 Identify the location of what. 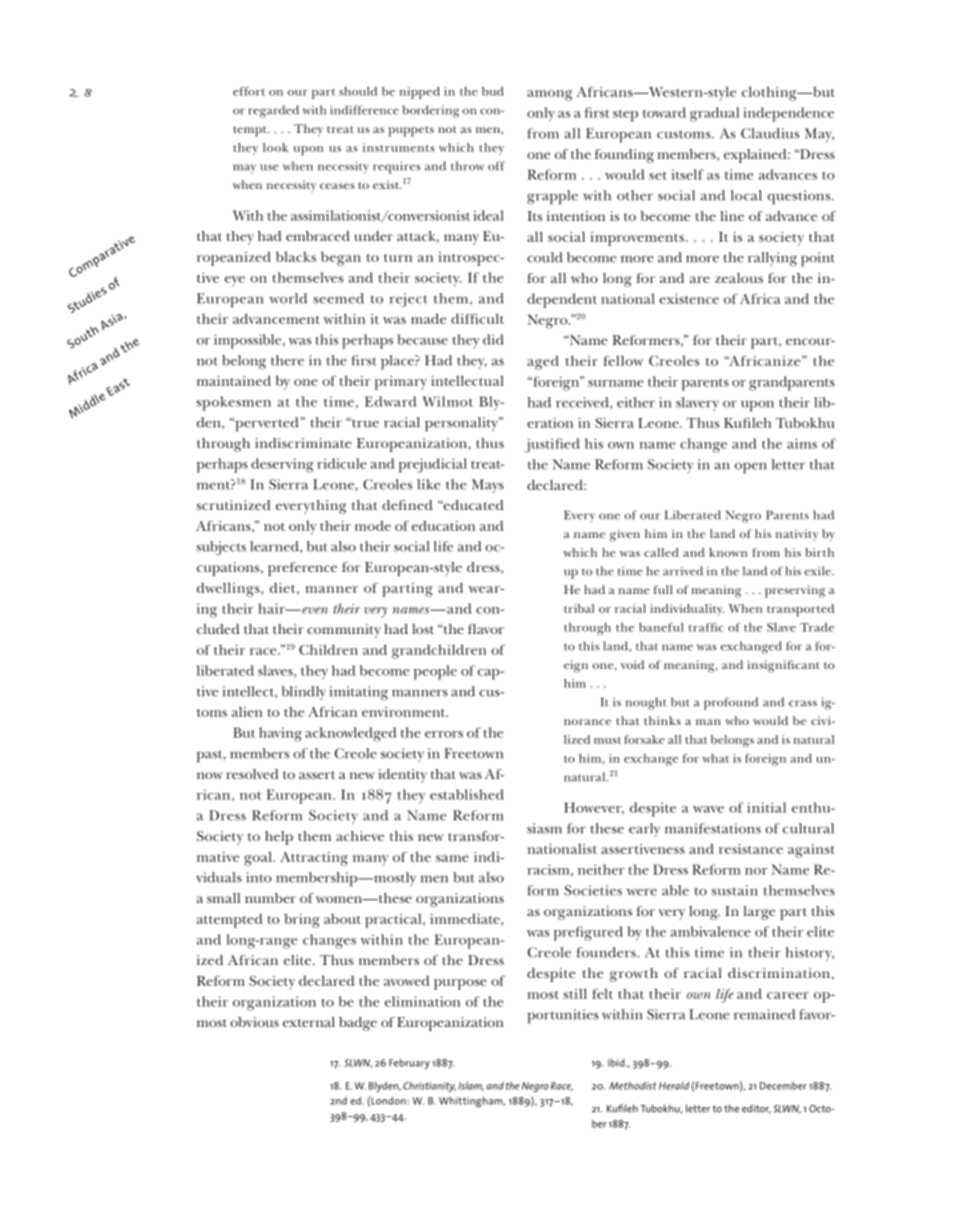
(715, 758).
